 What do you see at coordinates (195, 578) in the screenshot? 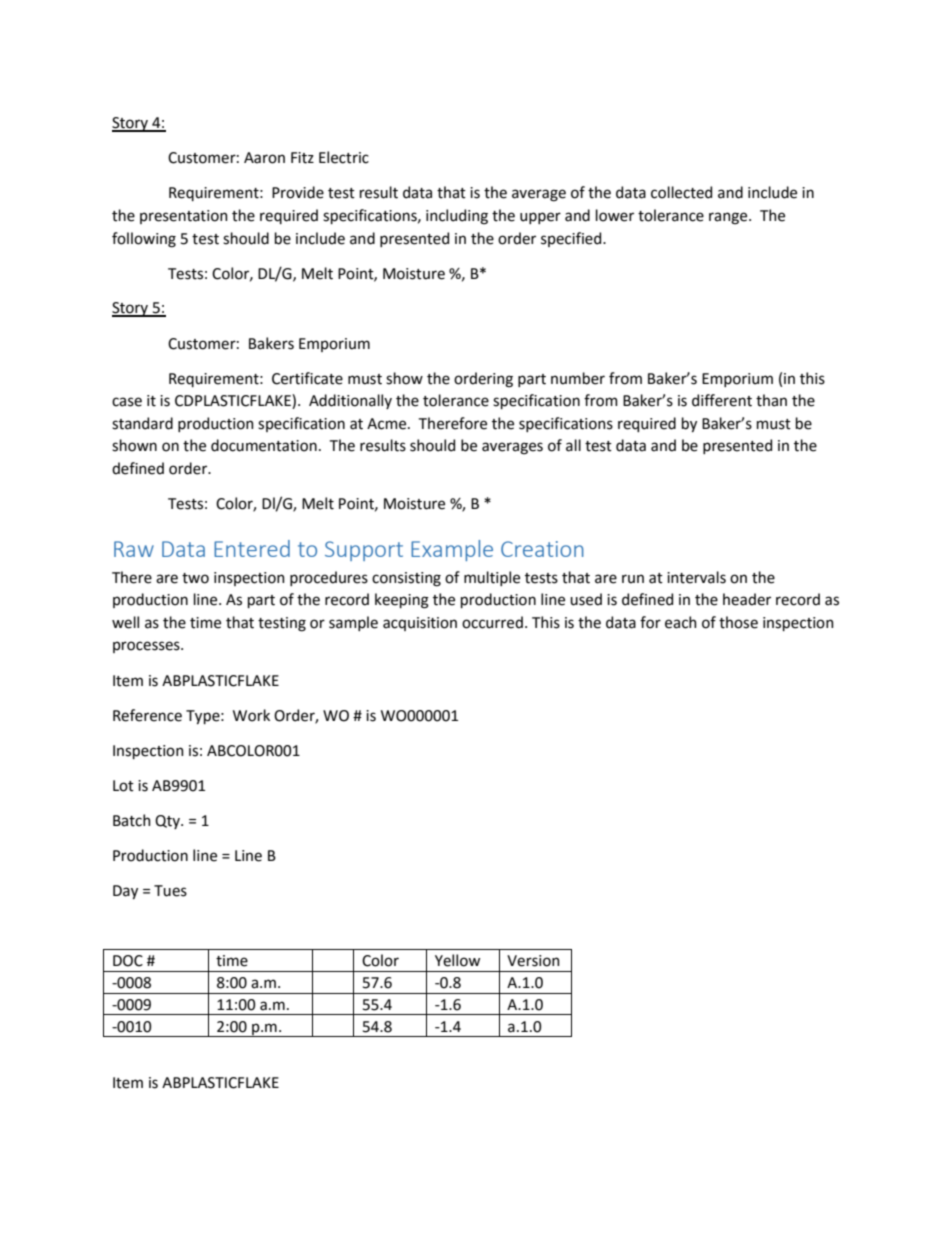
I see `two` at bounding box center [195, 578].
